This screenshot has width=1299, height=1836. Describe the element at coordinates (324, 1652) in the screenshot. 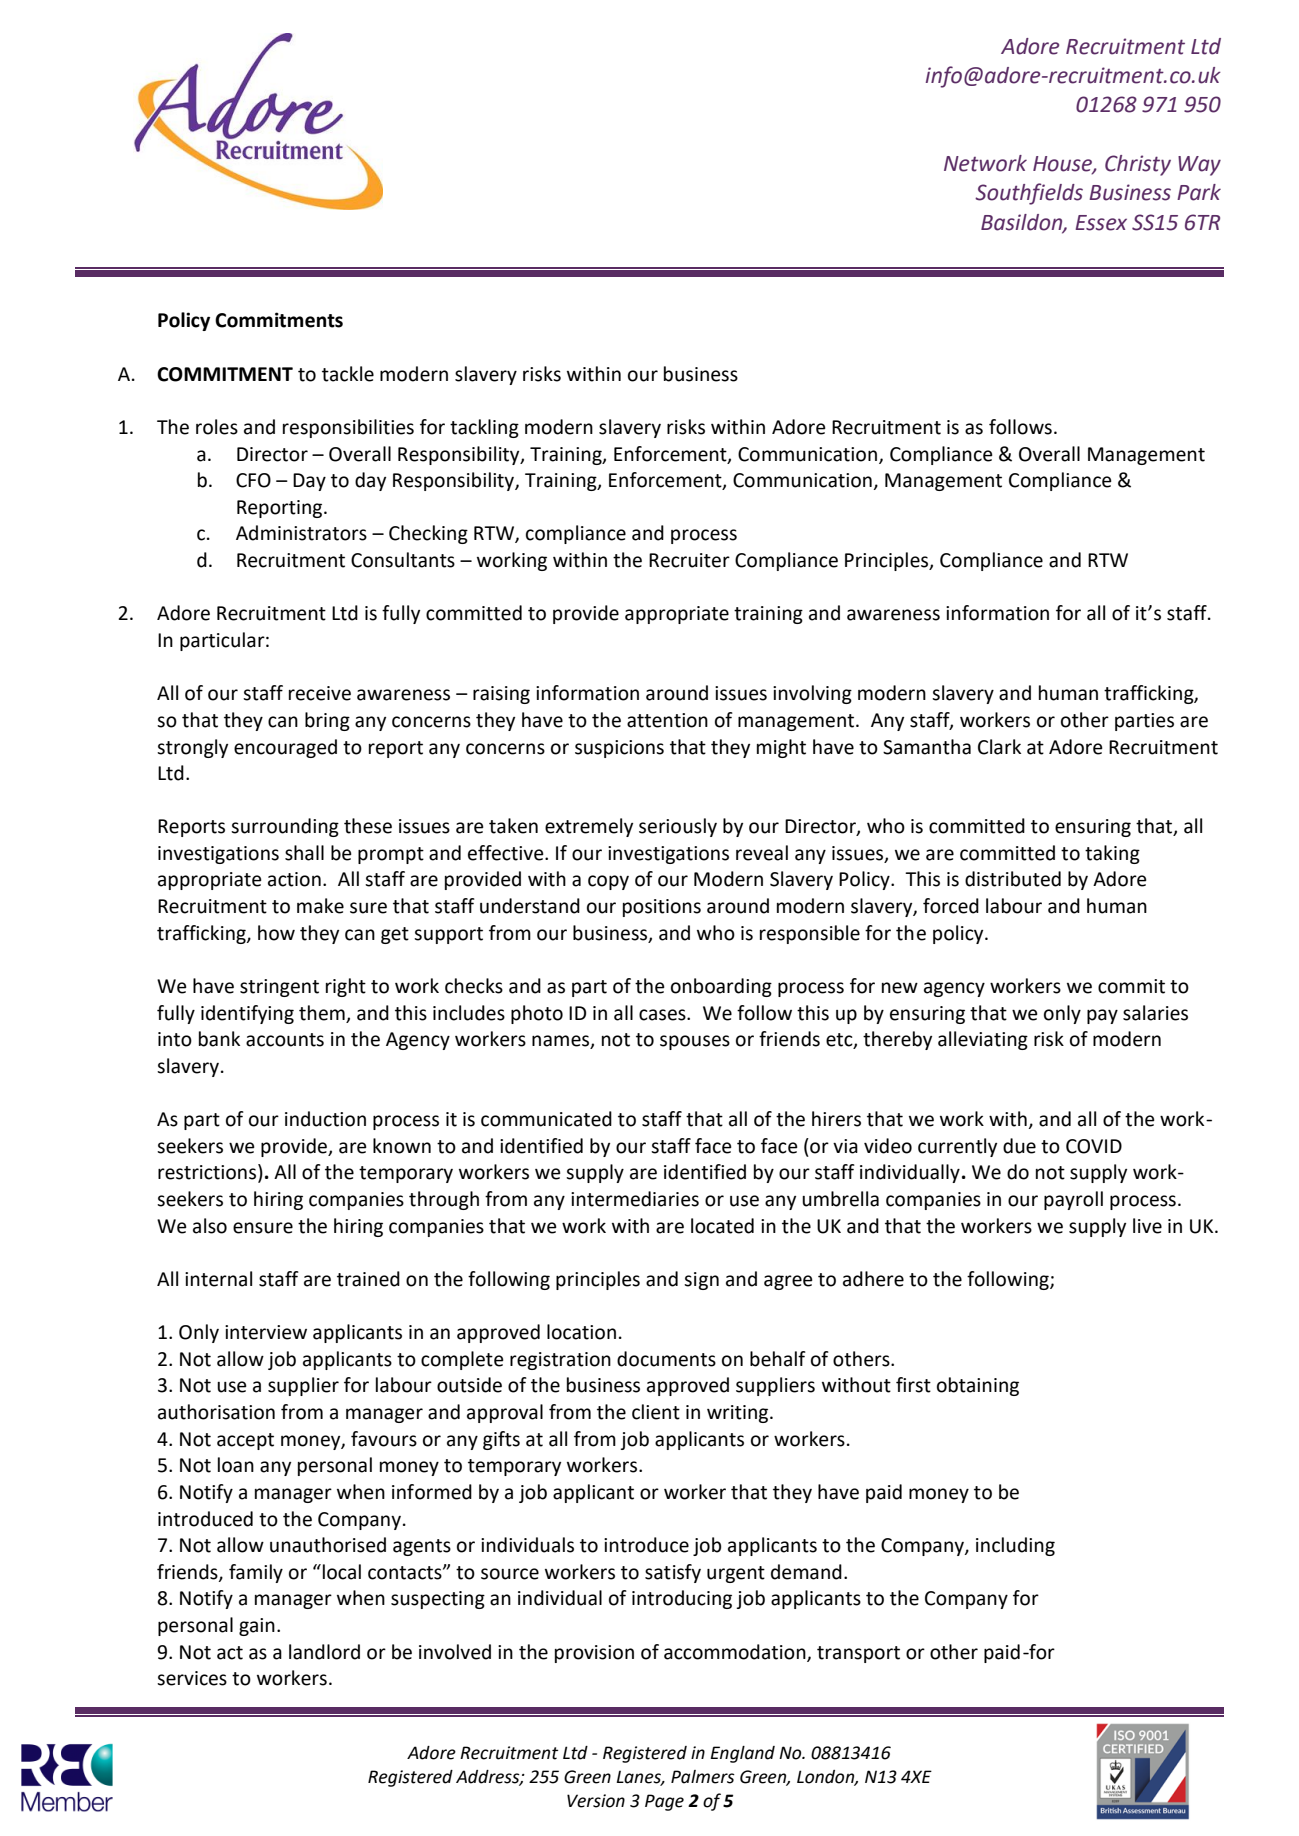

I see `landlord` at that location.
